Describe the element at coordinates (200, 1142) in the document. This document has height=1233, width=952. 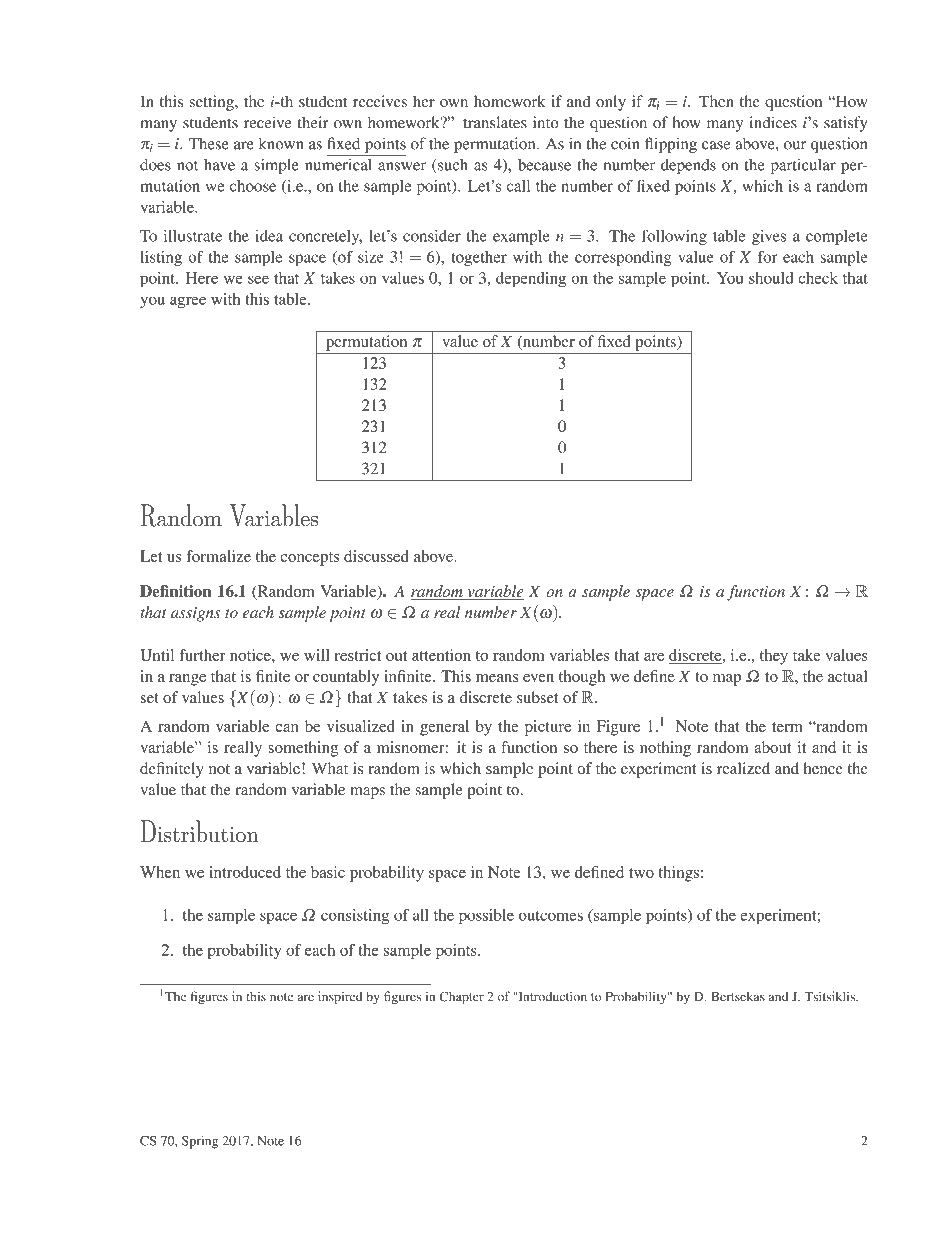
I see `Spring` at that location.
